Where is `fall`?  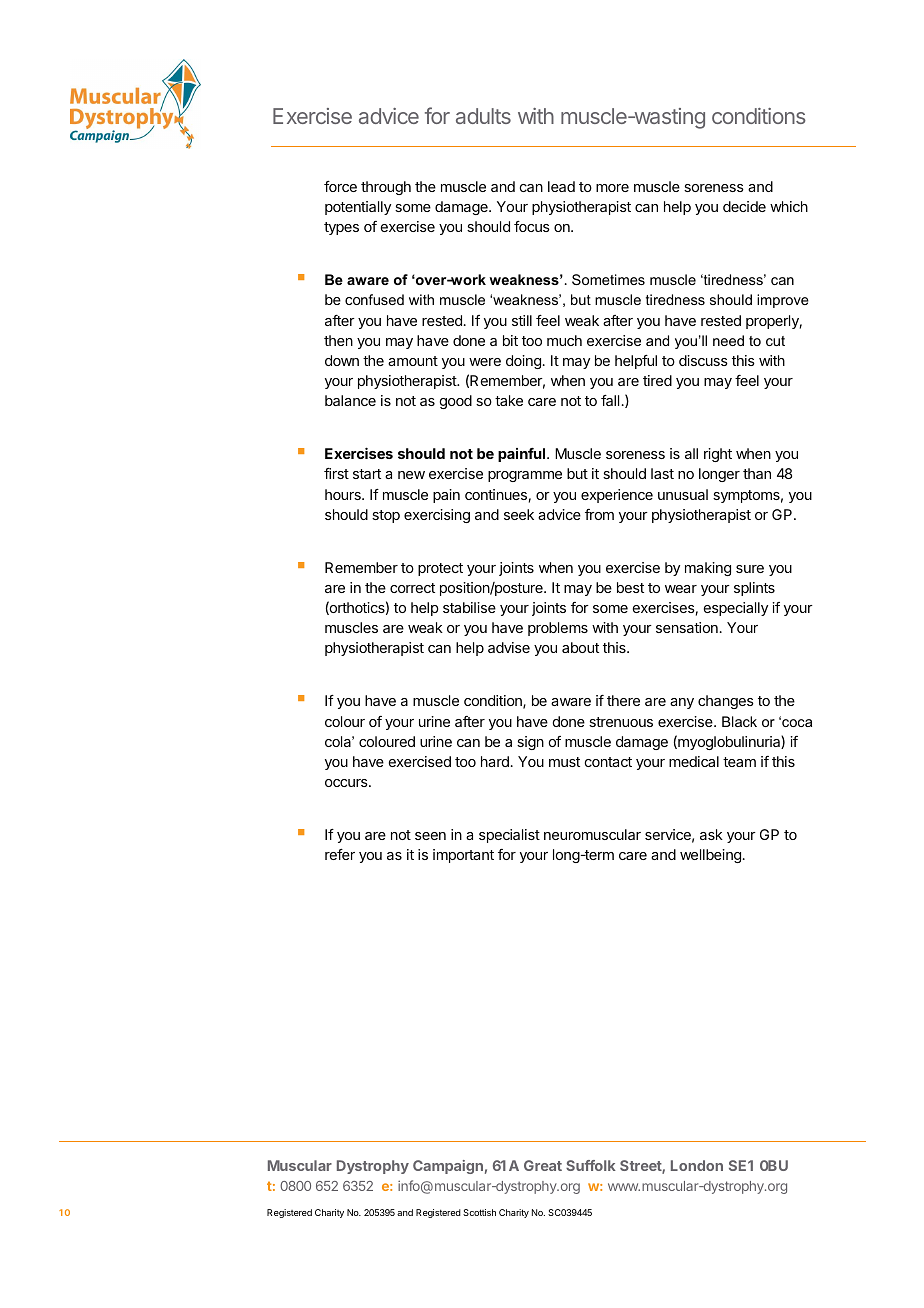
fall is located at coordinates (610, 400).
